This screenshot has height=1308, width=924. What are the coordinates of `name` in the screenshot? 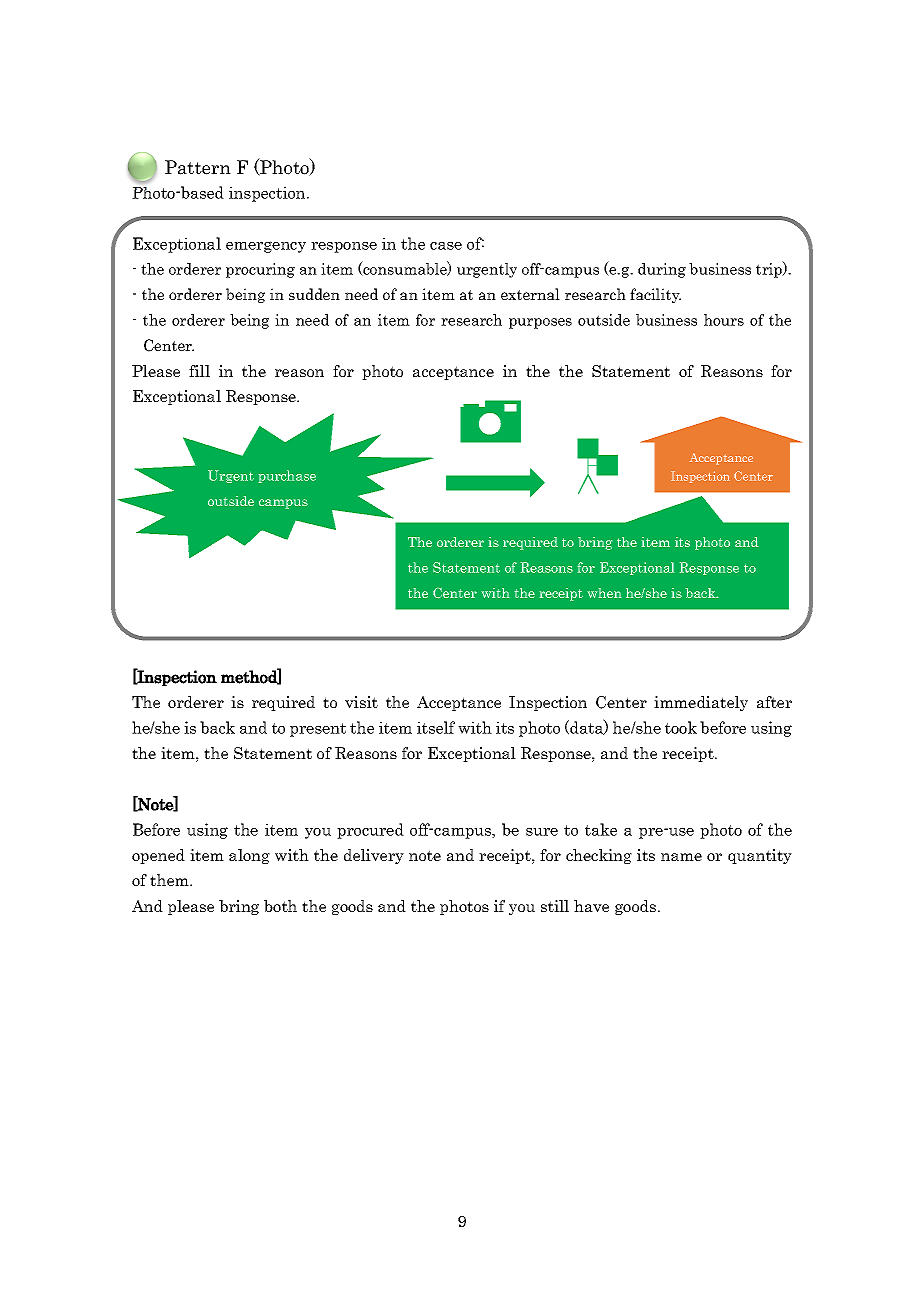 It's located at (681, 857).
